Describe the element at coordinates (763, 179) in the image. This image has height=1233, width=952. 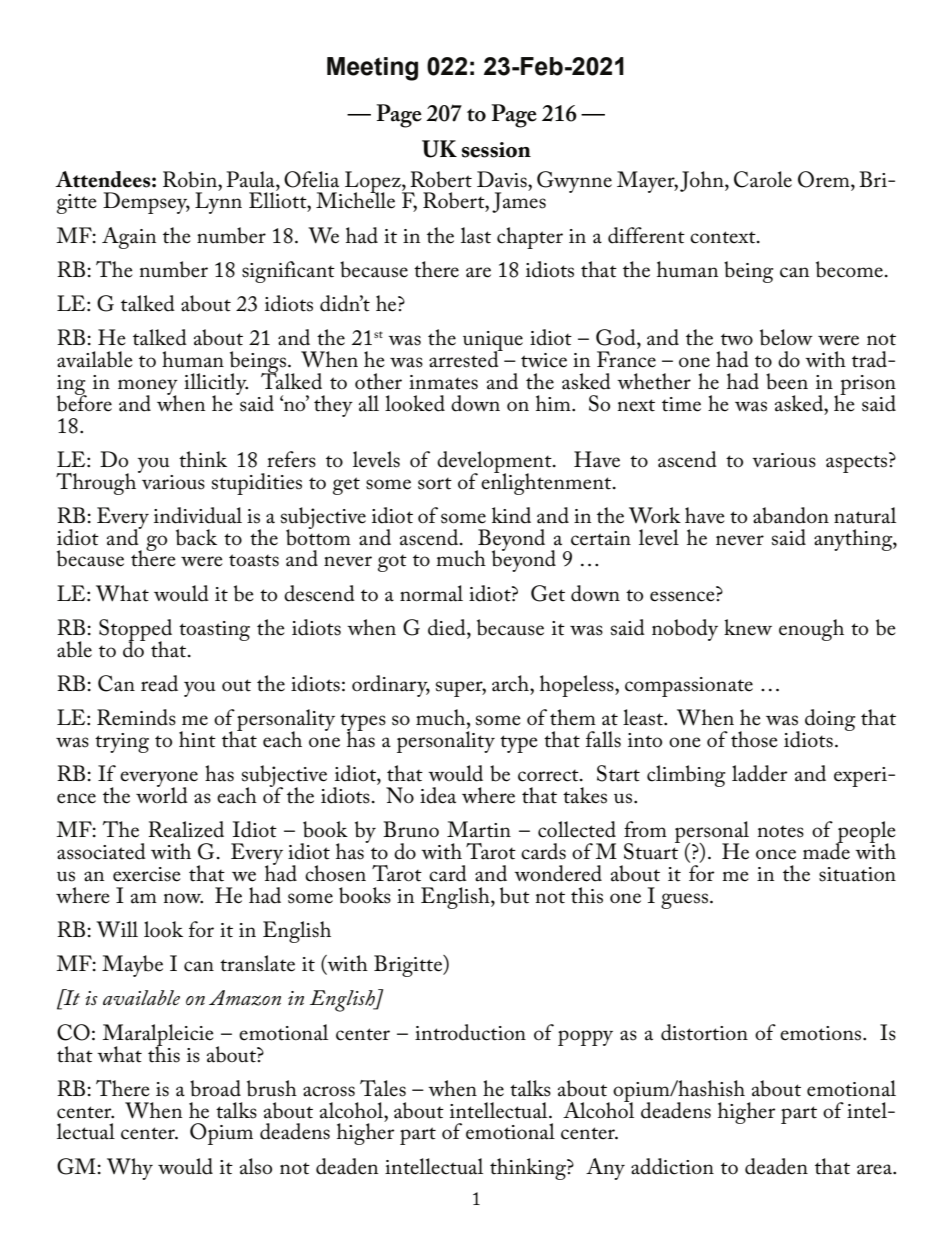
I see `Carole` at that location.
